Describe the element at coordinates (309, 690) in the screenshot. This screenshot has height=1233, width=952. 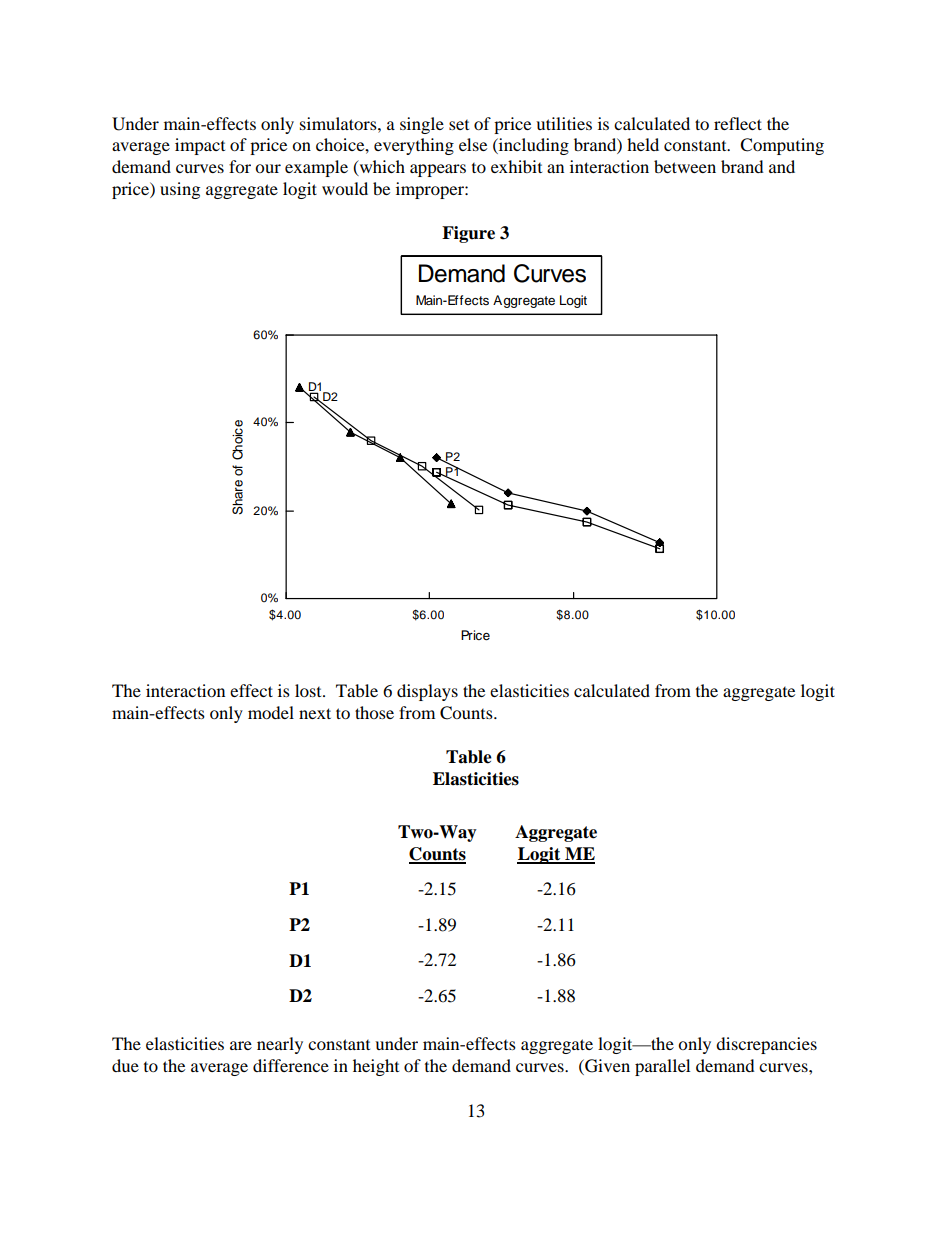
I see `lost` at that location.
